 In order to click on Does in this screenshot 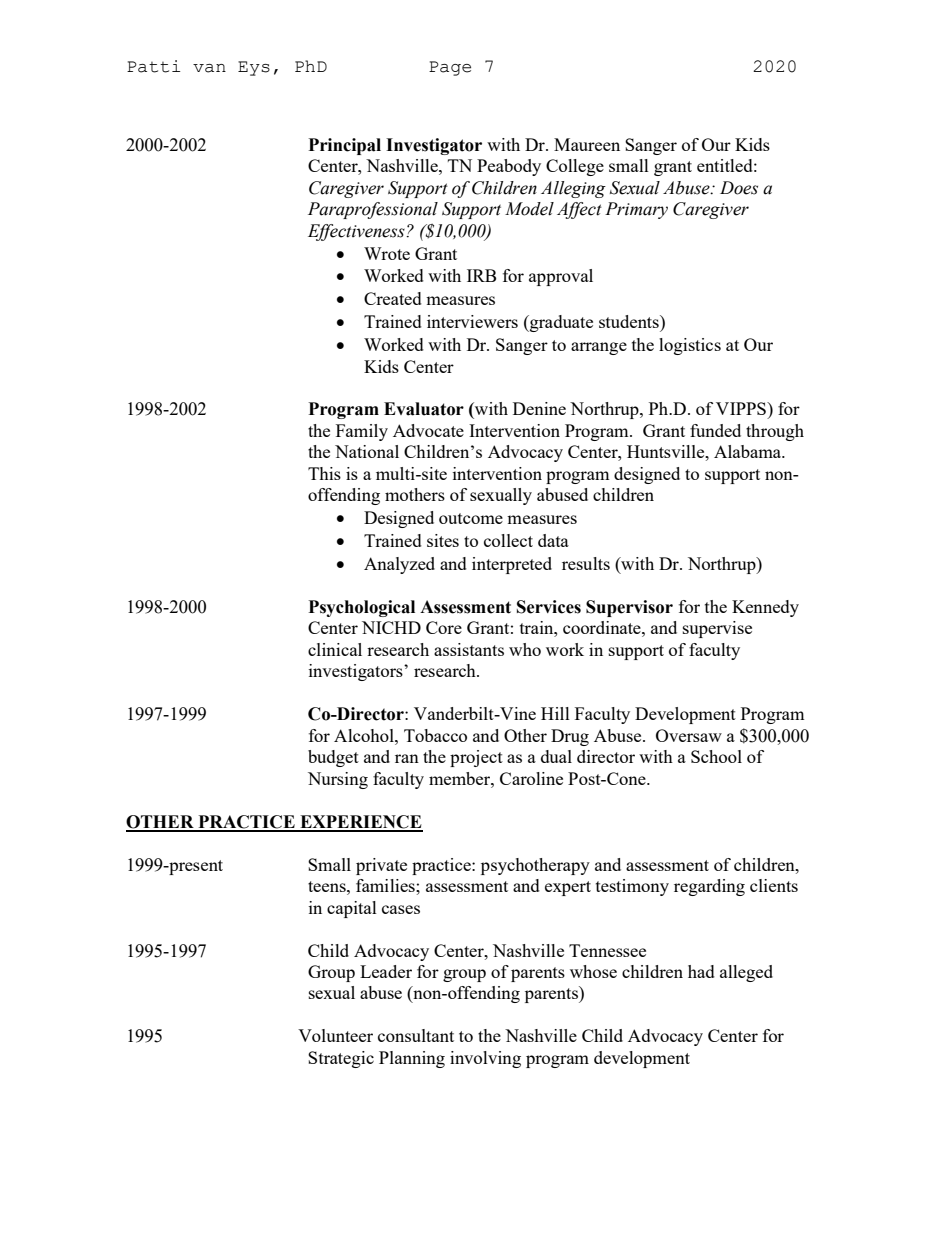, I will do `click(739, 188)`.
